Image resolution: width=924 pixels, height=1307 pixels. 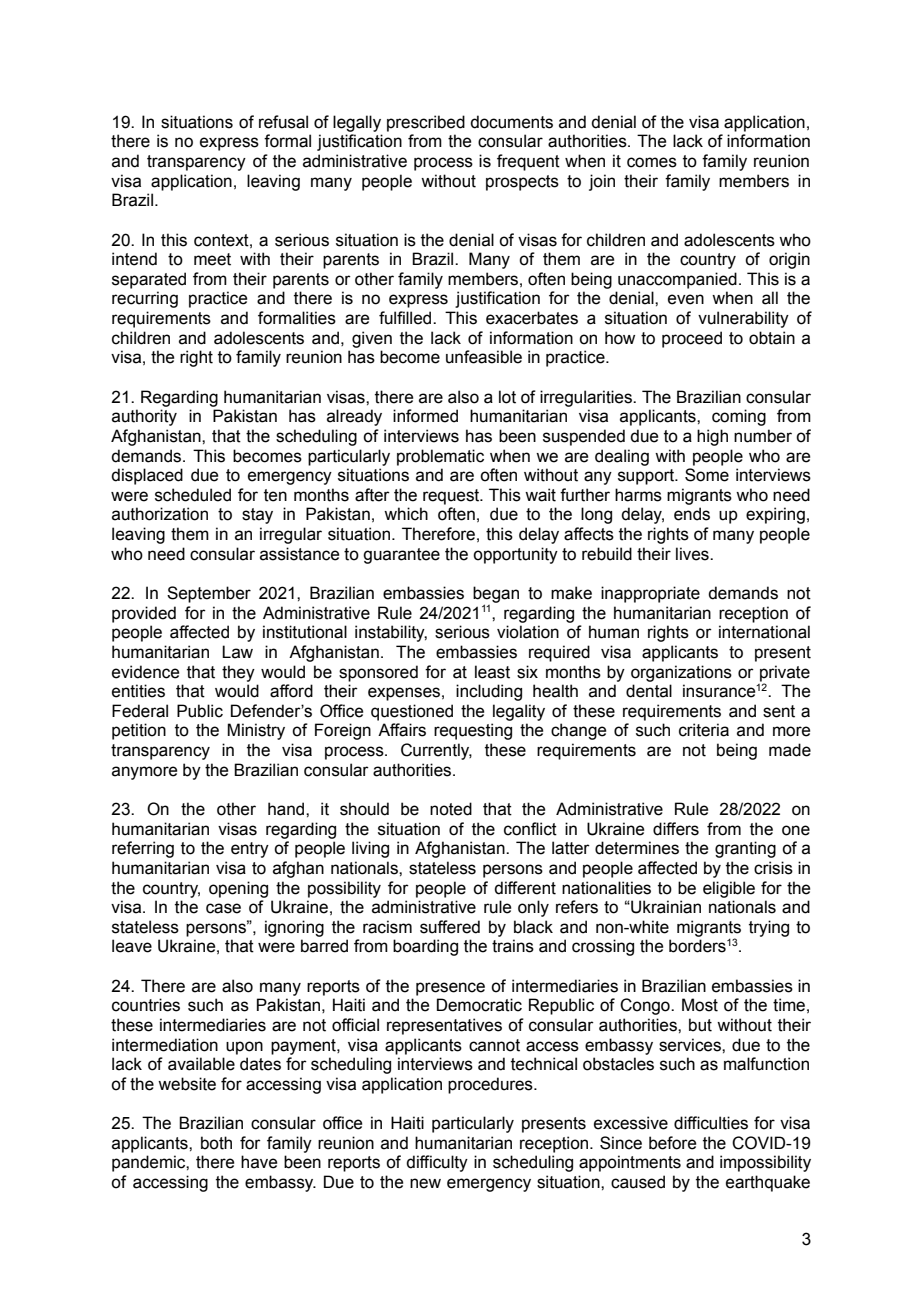 What do you see at coordinates (283, 122) in the image?
I see `refusal` at bounding box center [283, 122].
